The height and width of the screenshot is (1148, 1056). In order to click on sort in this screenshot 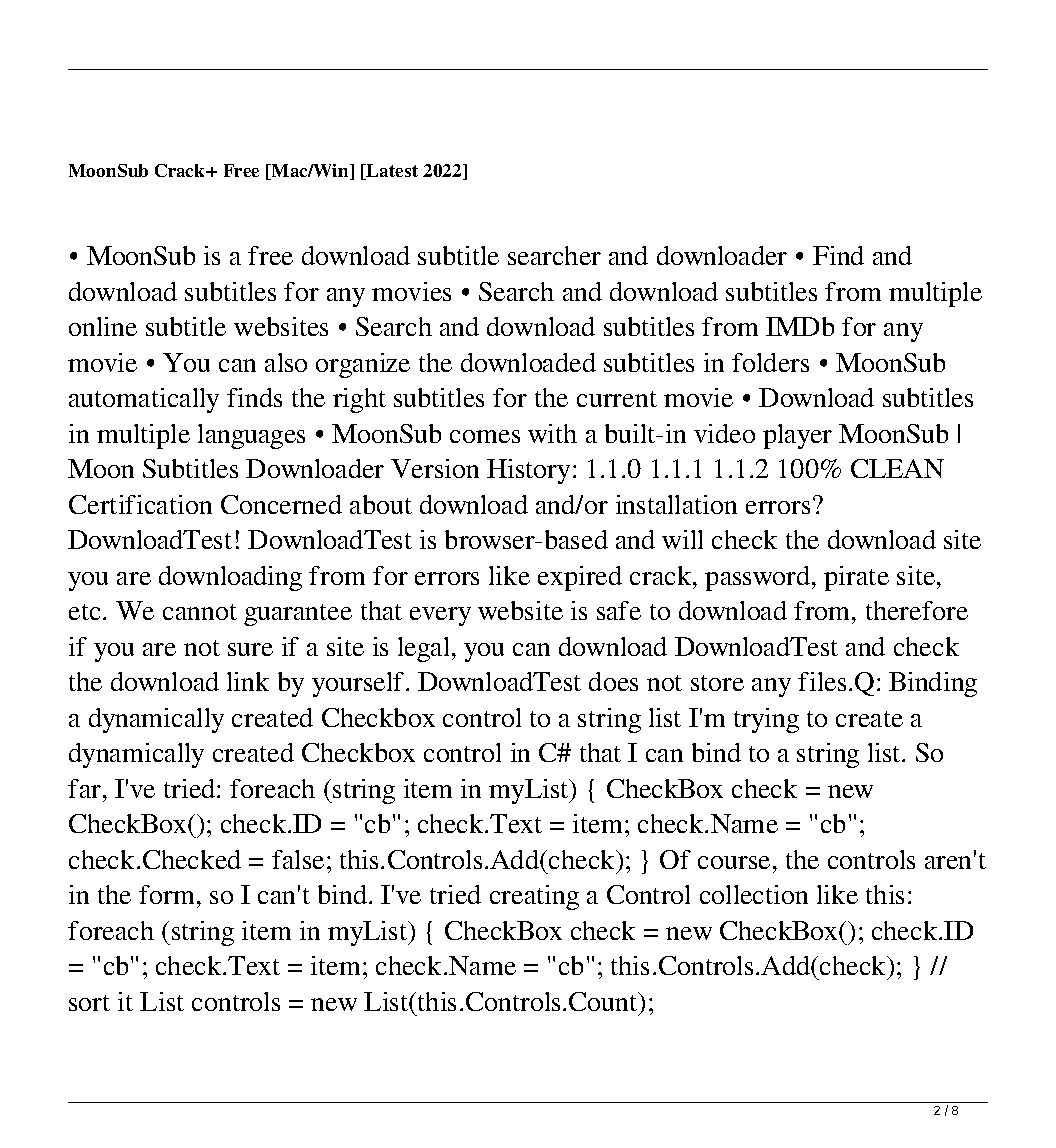, I will do `click(89, 1003)`.
